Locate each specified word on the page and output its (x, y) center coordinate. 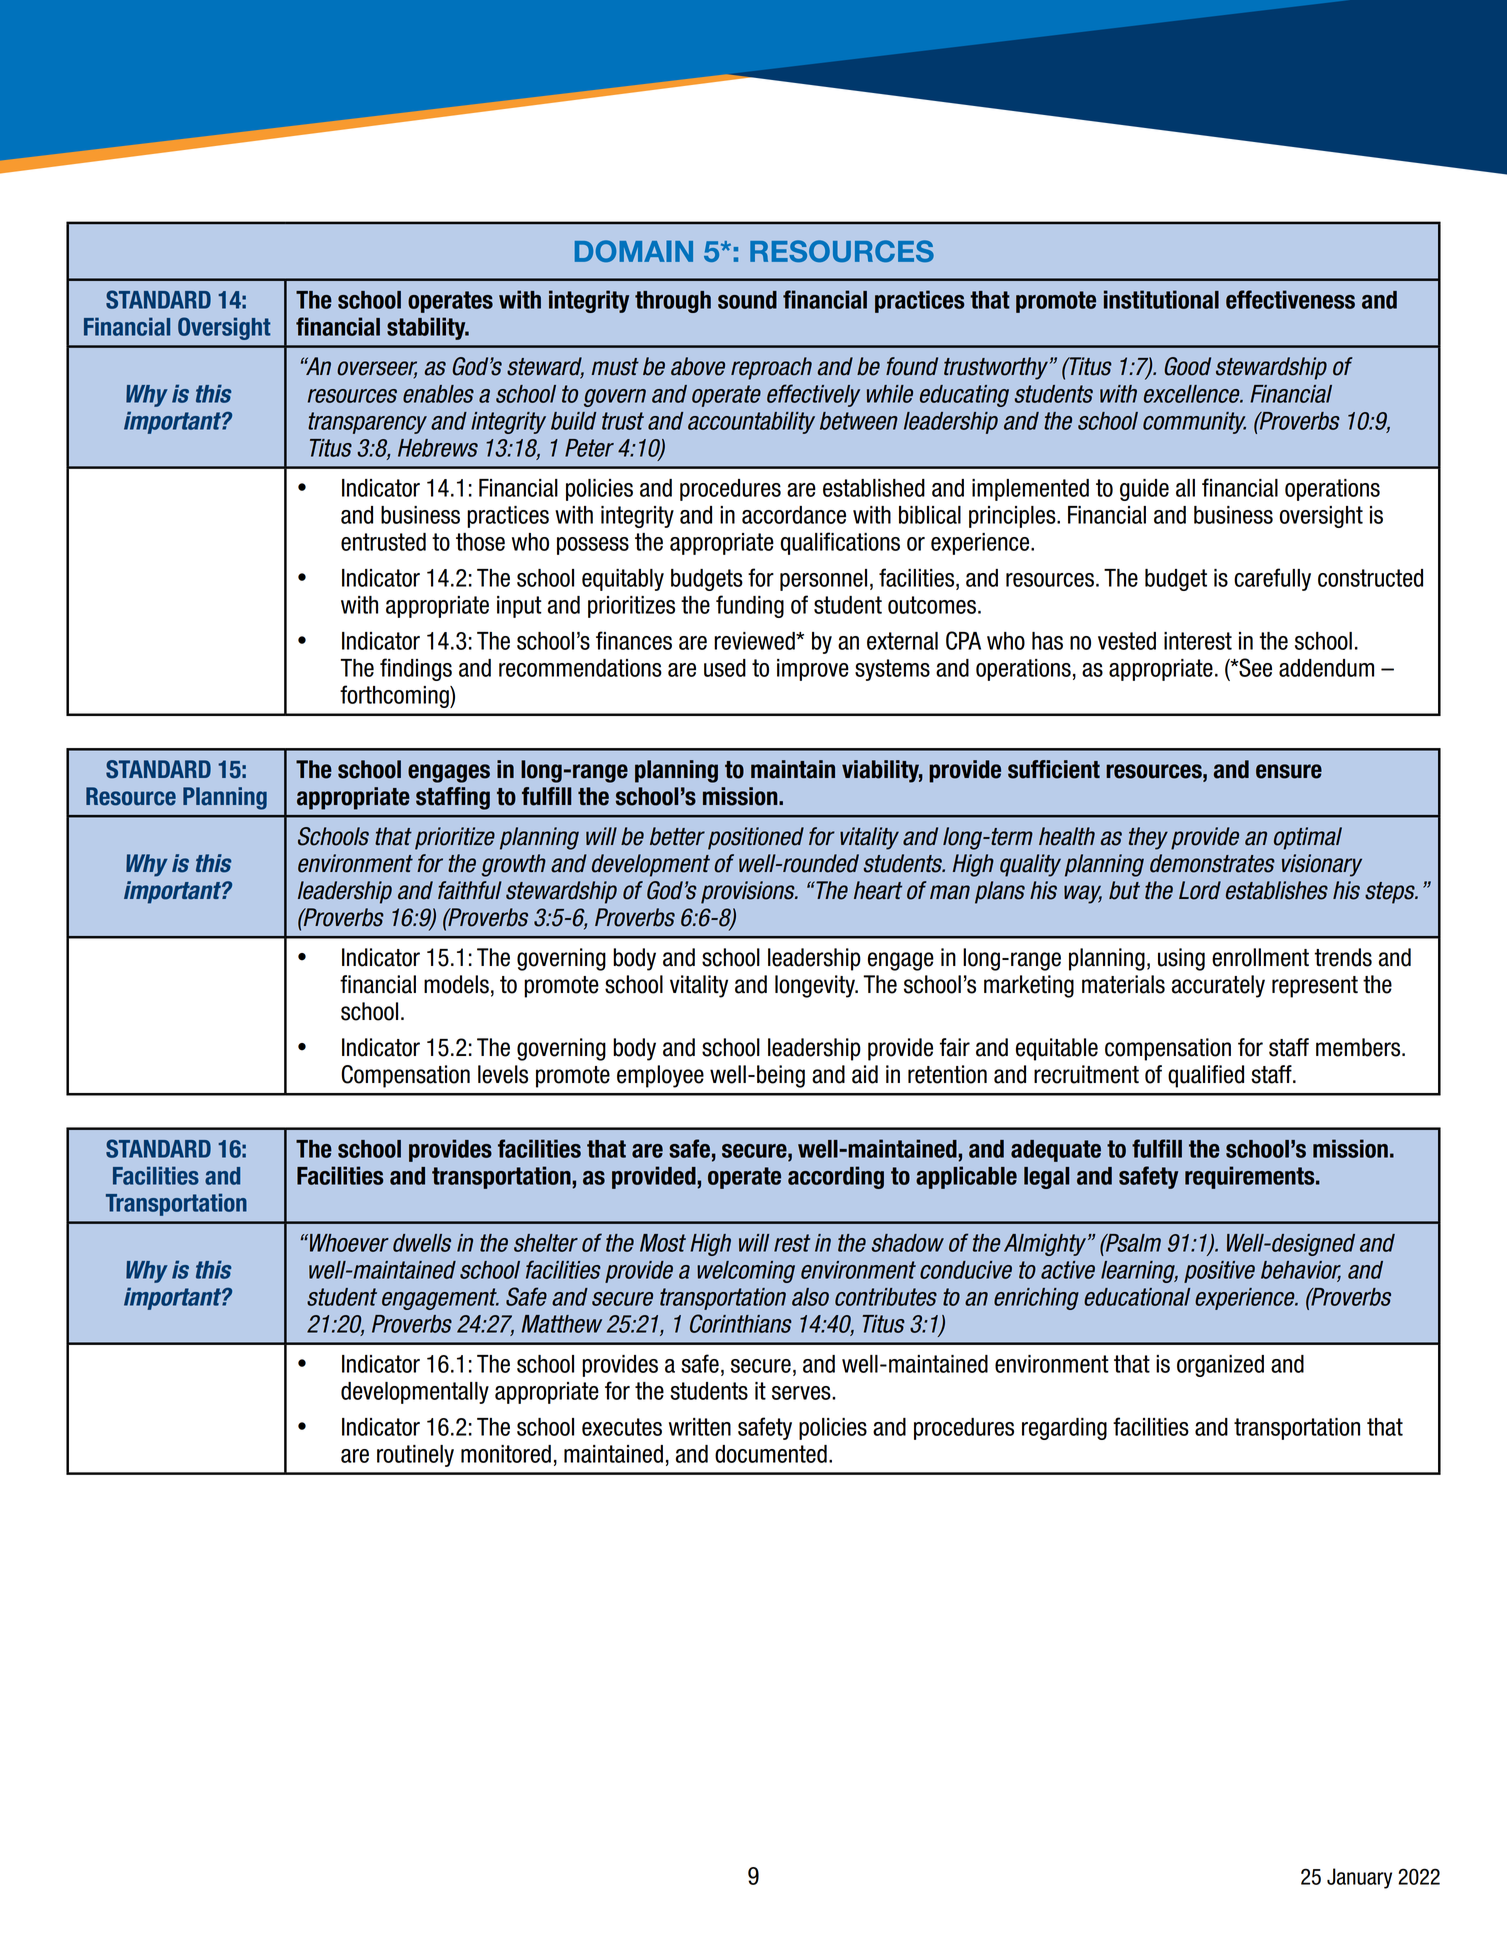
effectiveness (1290, 299)
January (1359, 1878)
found (912, 366)
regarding (1064, 1429)
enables (438, 394)
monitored (506, 1454)
